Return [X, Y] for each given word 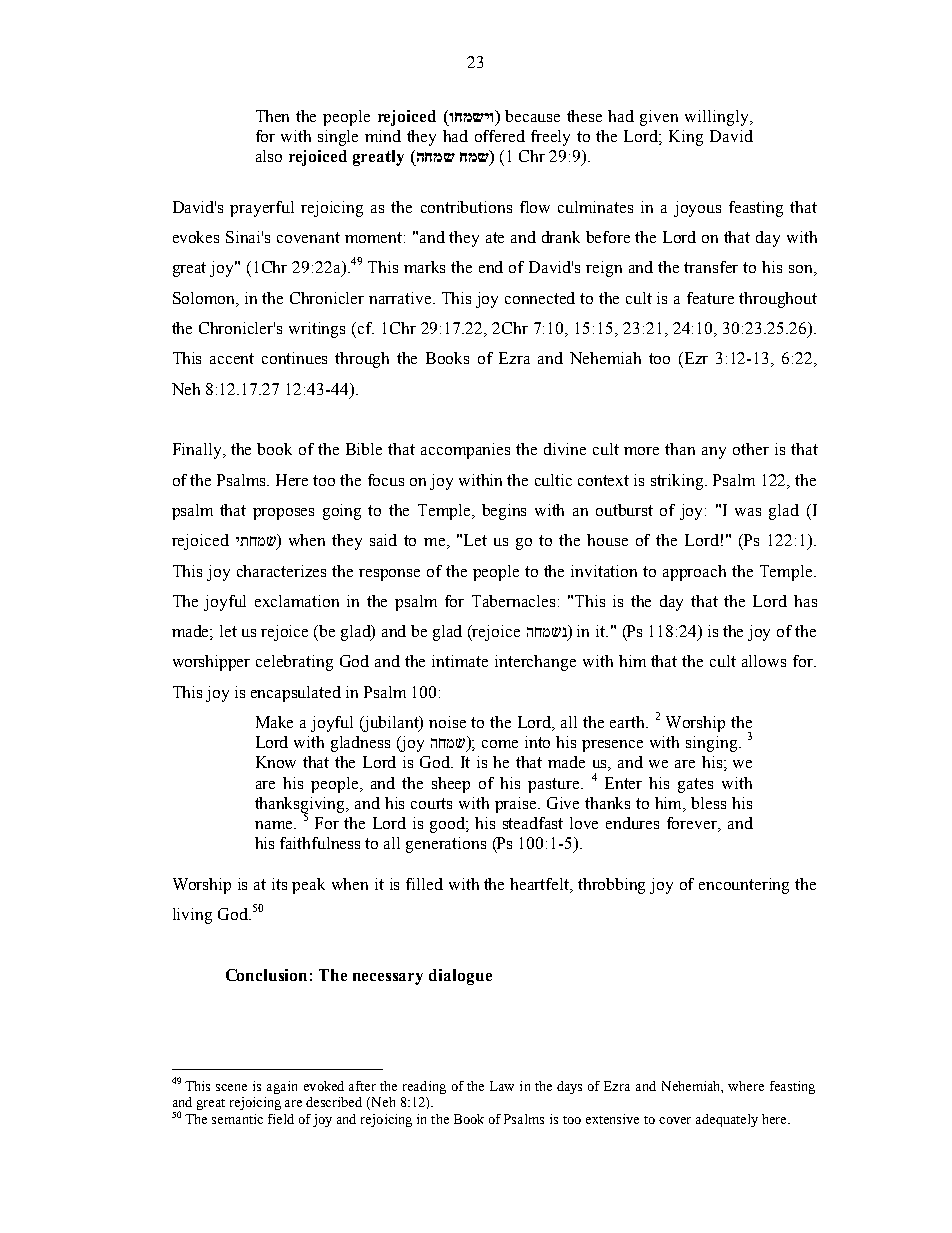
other [751, 449]
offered [500, 136]
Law [502, 1086]
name [275, 825]
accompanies [465, 451]
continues [294, 358]
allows [764, 661]
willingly [718, 118]
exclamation [297, 601]
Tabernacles [513, 601]
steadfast [533, 823]
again [282, 1087]
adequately [727, 1120]
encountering [744, 886]
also [269, 156]
